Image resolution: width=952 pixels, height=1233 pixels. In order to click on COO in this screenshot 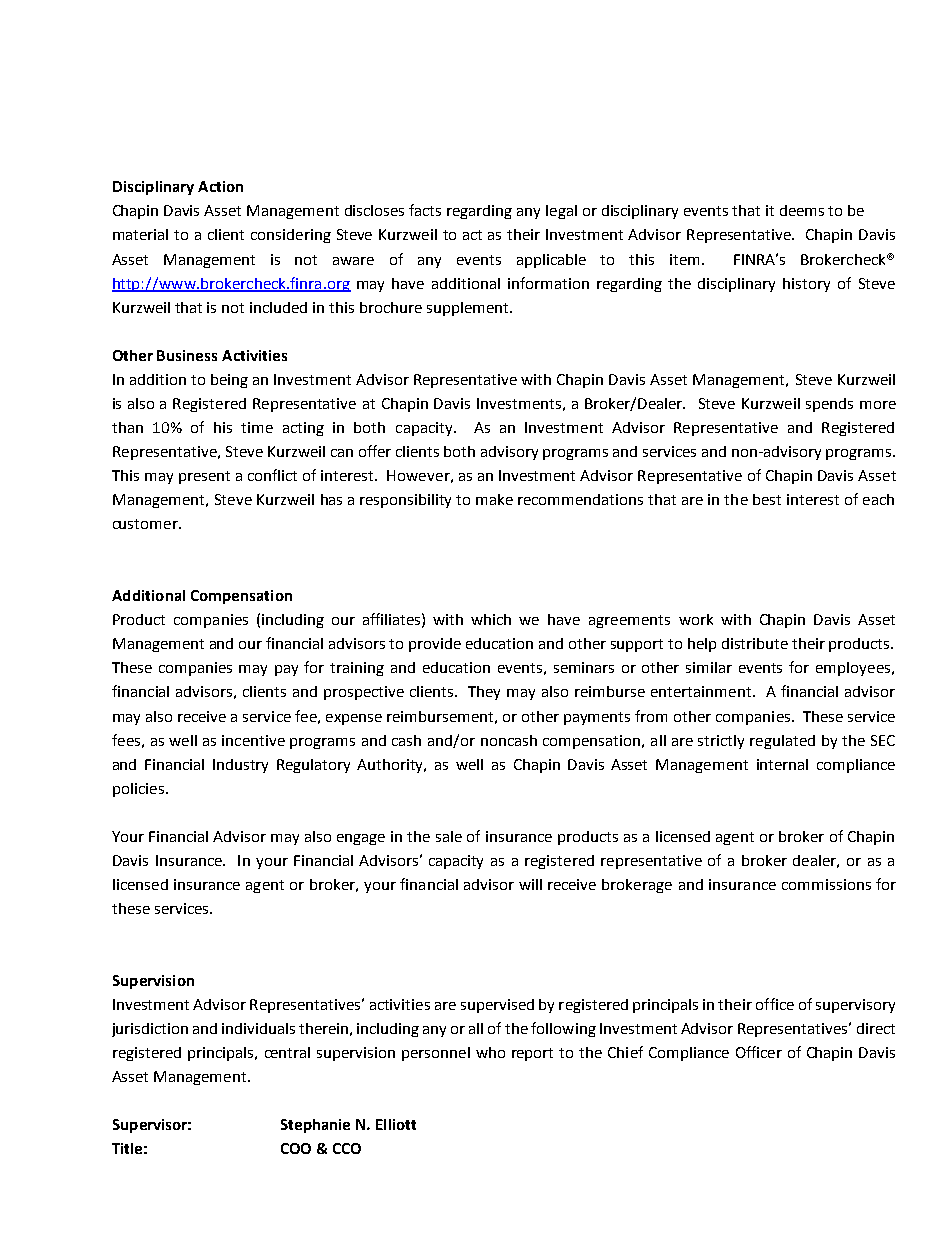, I will do `click(296, 1148)`.
